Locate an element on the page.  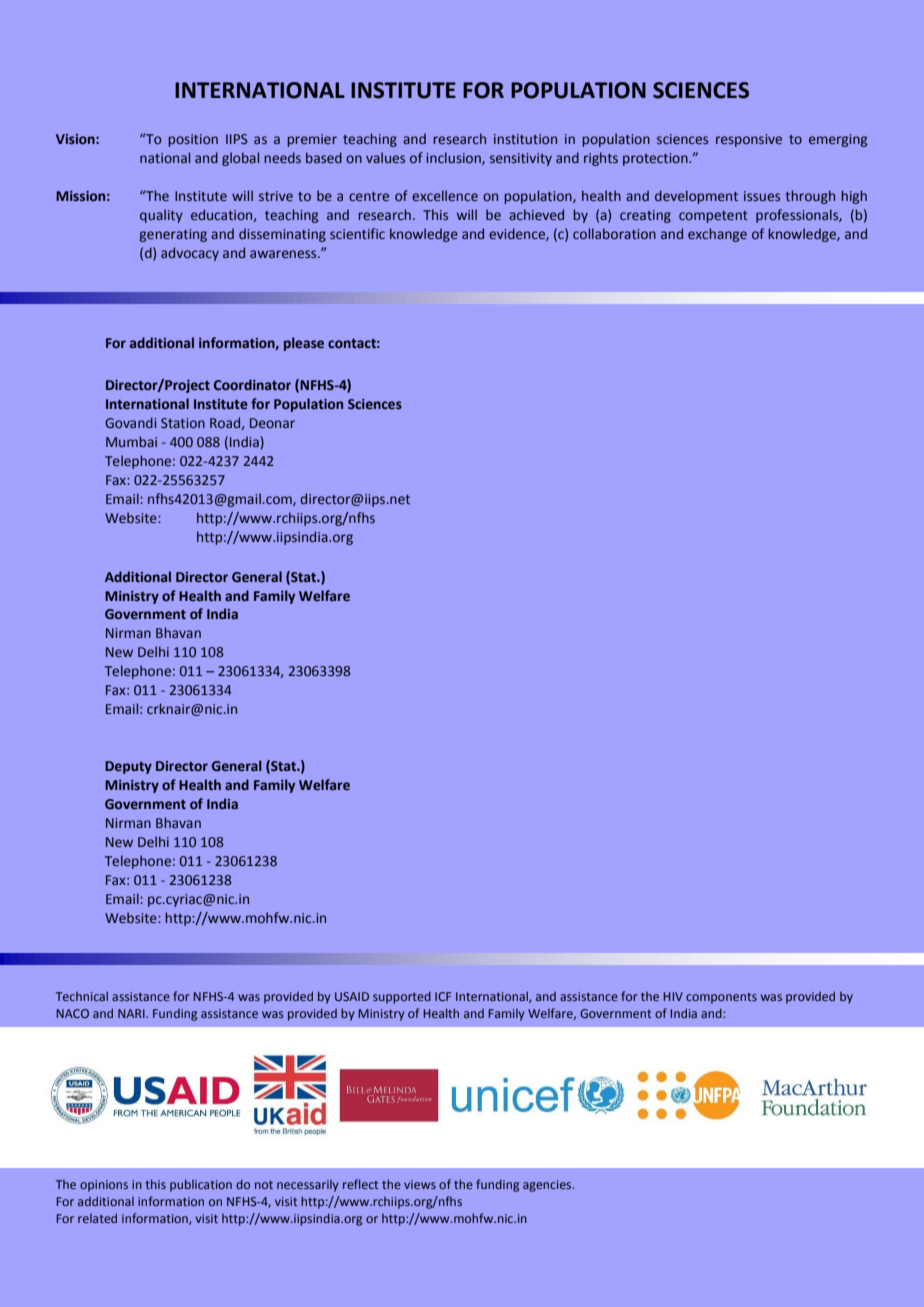
publication is located at coordinates (201, 1185).
